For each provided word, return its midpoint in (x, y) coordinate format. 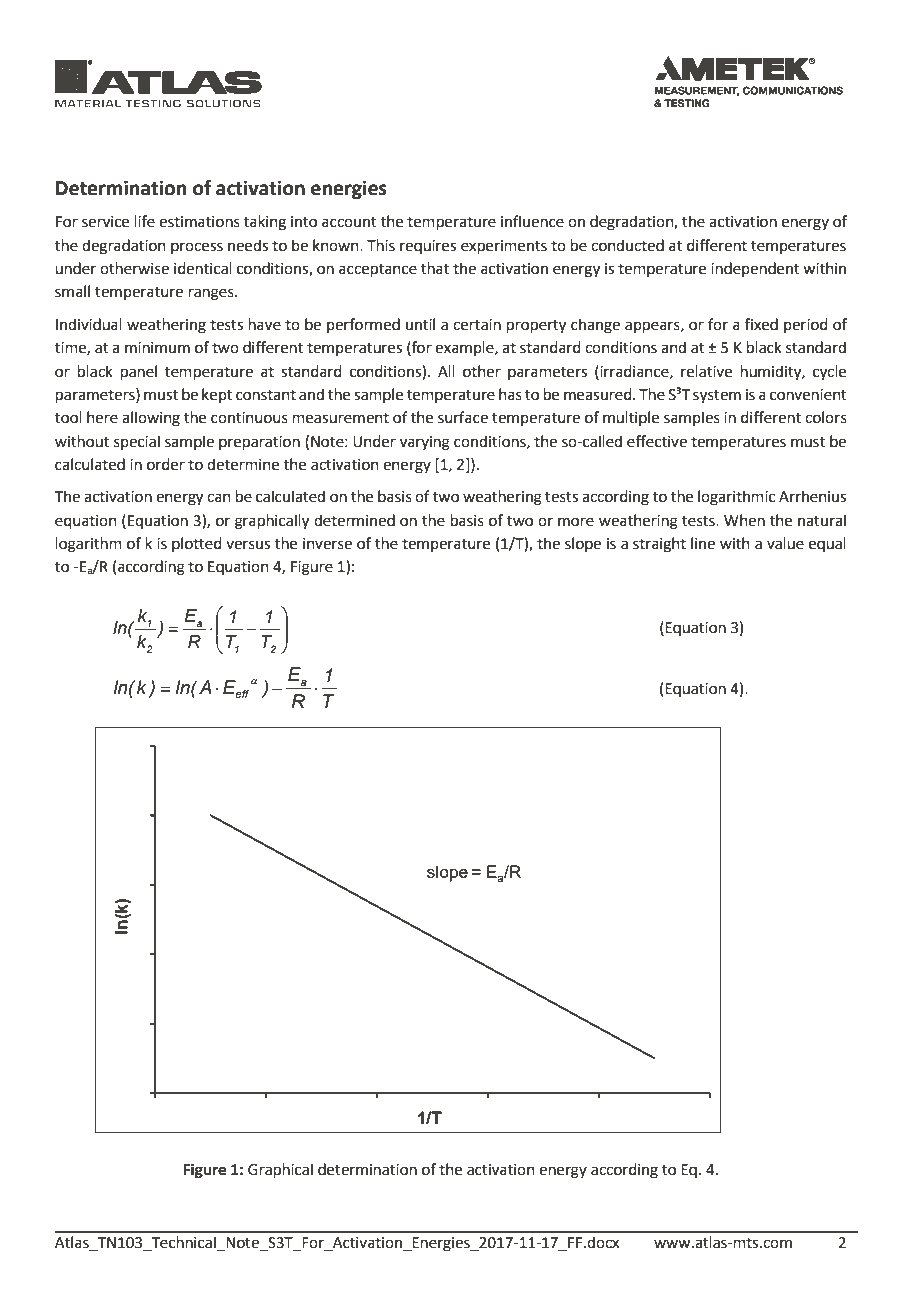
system (717, 397)
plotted (197, 544)
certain (477, 325)
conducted (627, 245)
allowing (151, 419)
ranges (212, 294)
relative (706, 371)
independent (755, 269)
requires (428, 247)
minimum (157, 348)
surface (463, 417)
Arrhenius (812, 496)
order (166, 464)
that (435, 268)
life (145, 221)
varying (425, 443)
